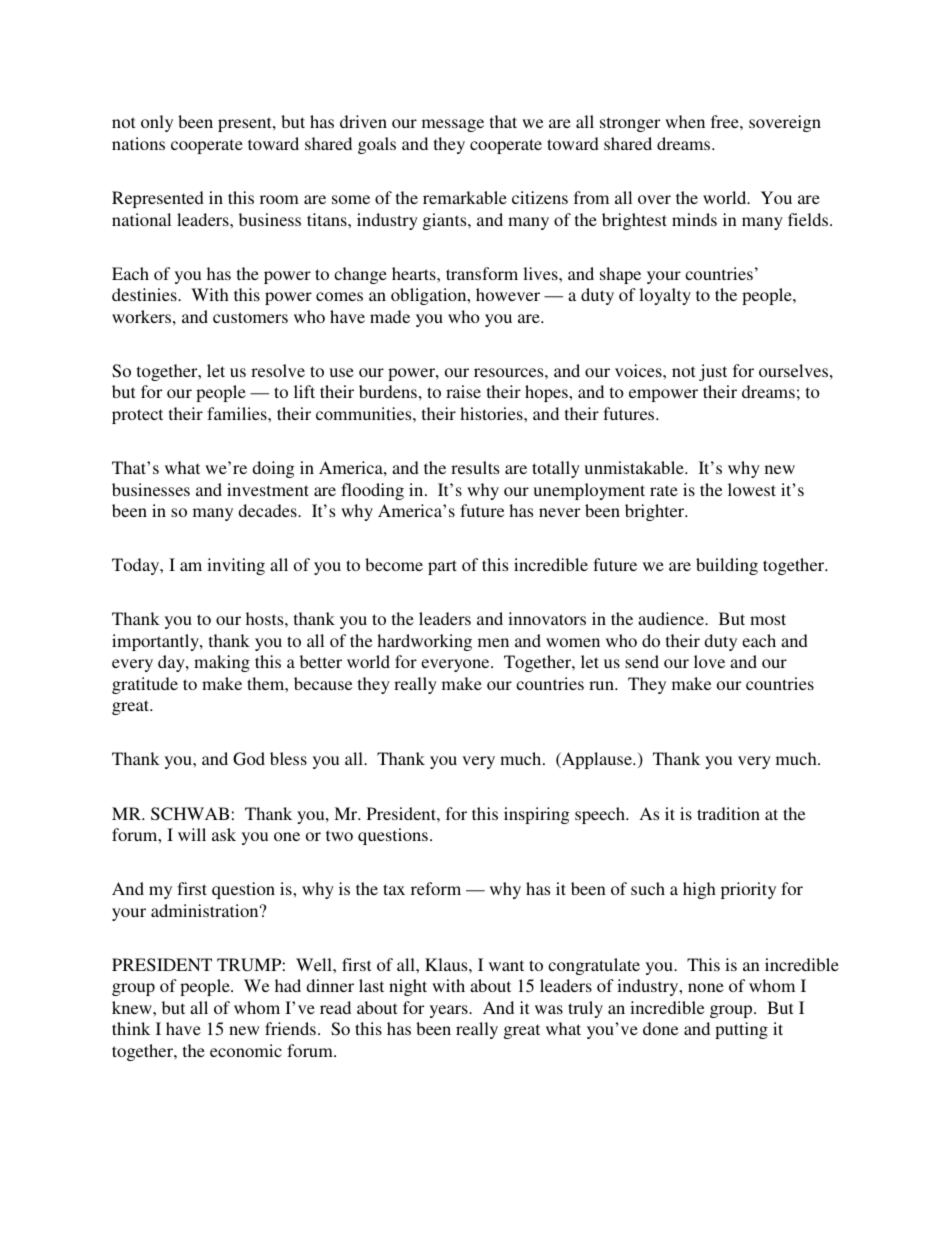 The image size is (952, 1233). What do you see at coordinates (453, 125) in the screenshot?
I see `message` at bounding box center [453, 125].
